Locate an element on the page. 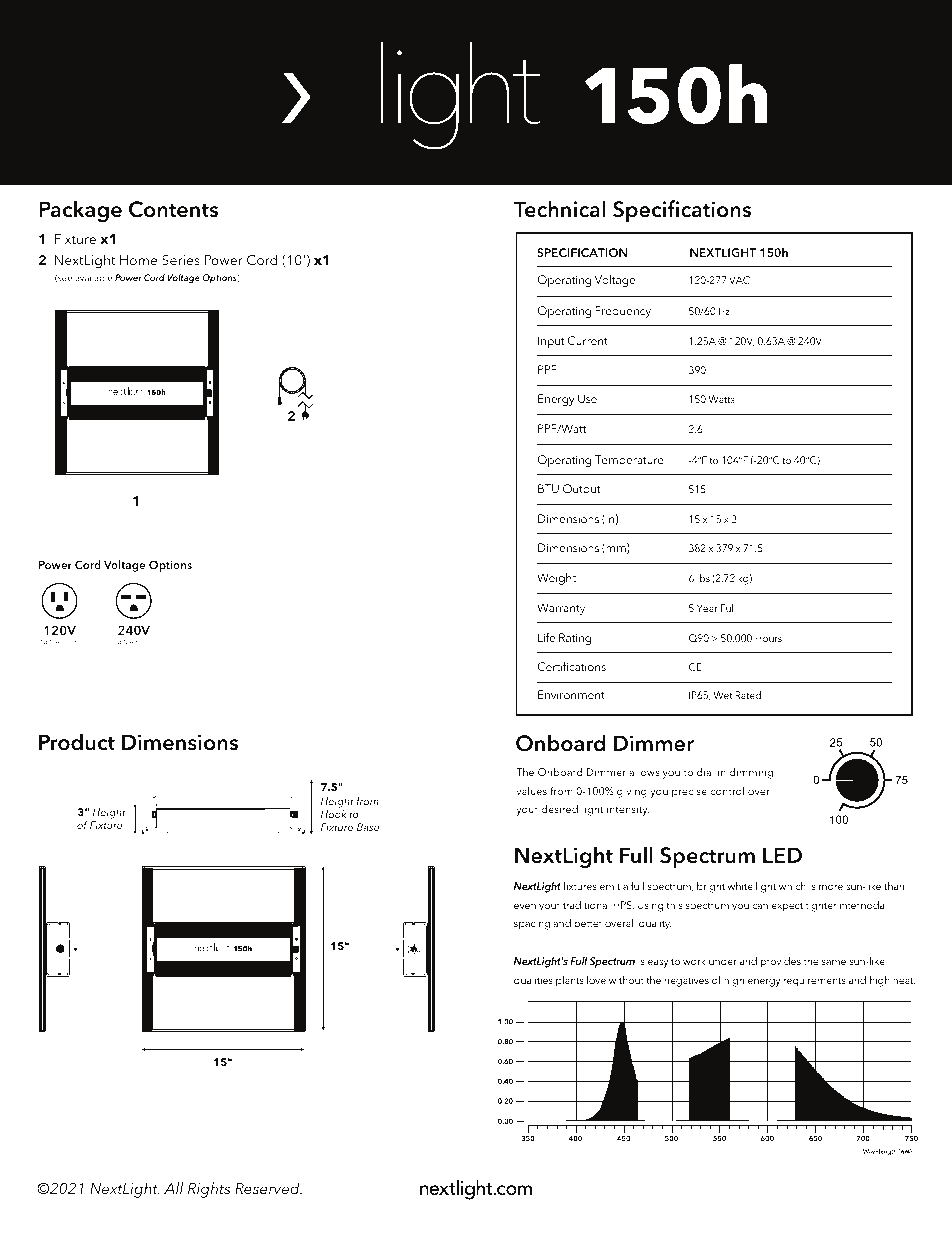  Series is located at coordinates (181, 260).
